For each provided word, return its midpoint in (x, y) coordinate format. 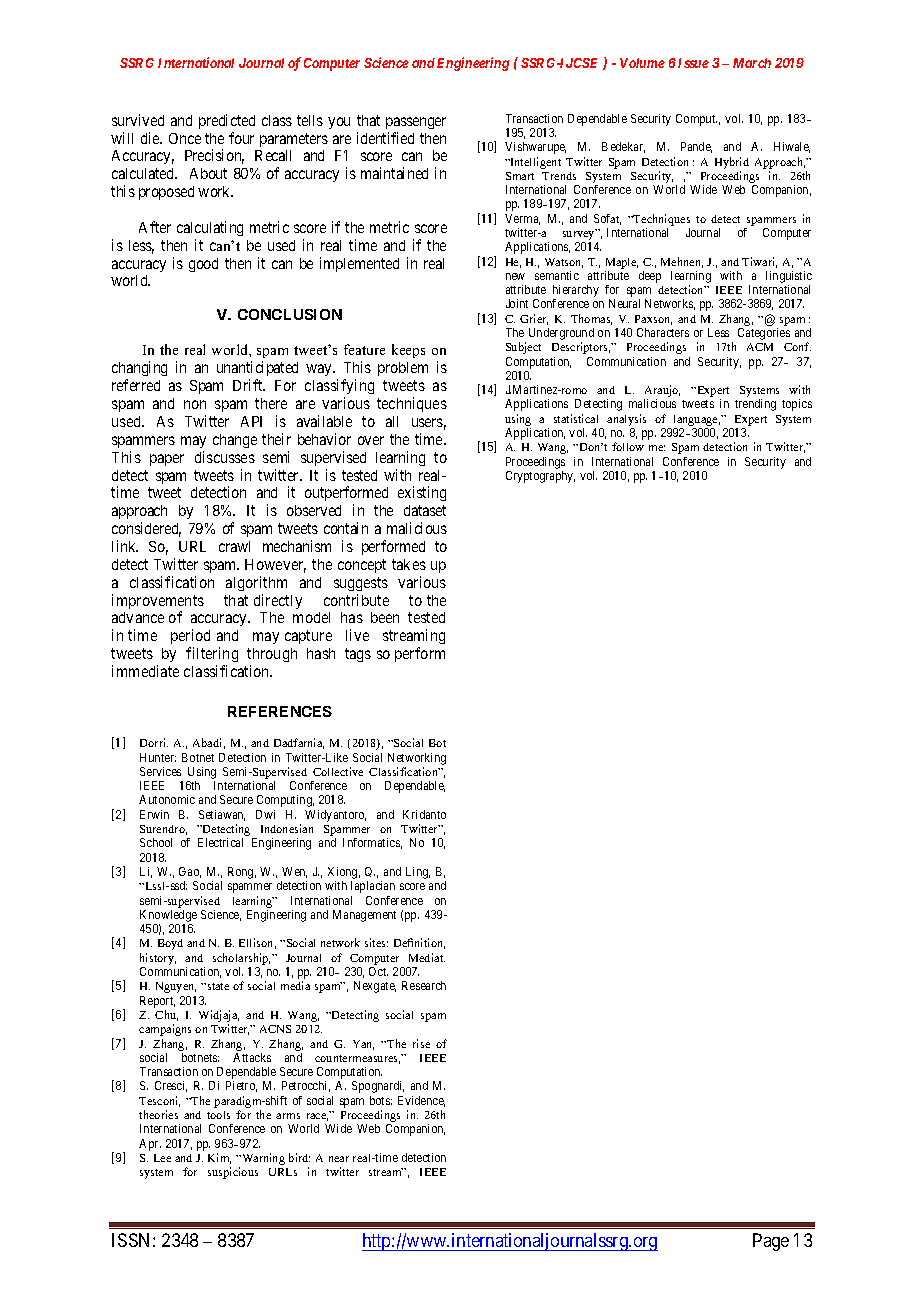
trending (755, 405)
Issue (693, 63)
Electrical (220, 842)
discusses (225, 457)
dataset (425, 510)
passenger (416, 123)
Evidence (421, 1101)
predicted (227, 121)
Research (424, 985)
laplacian (373, 887)
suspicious (233, 1173)
